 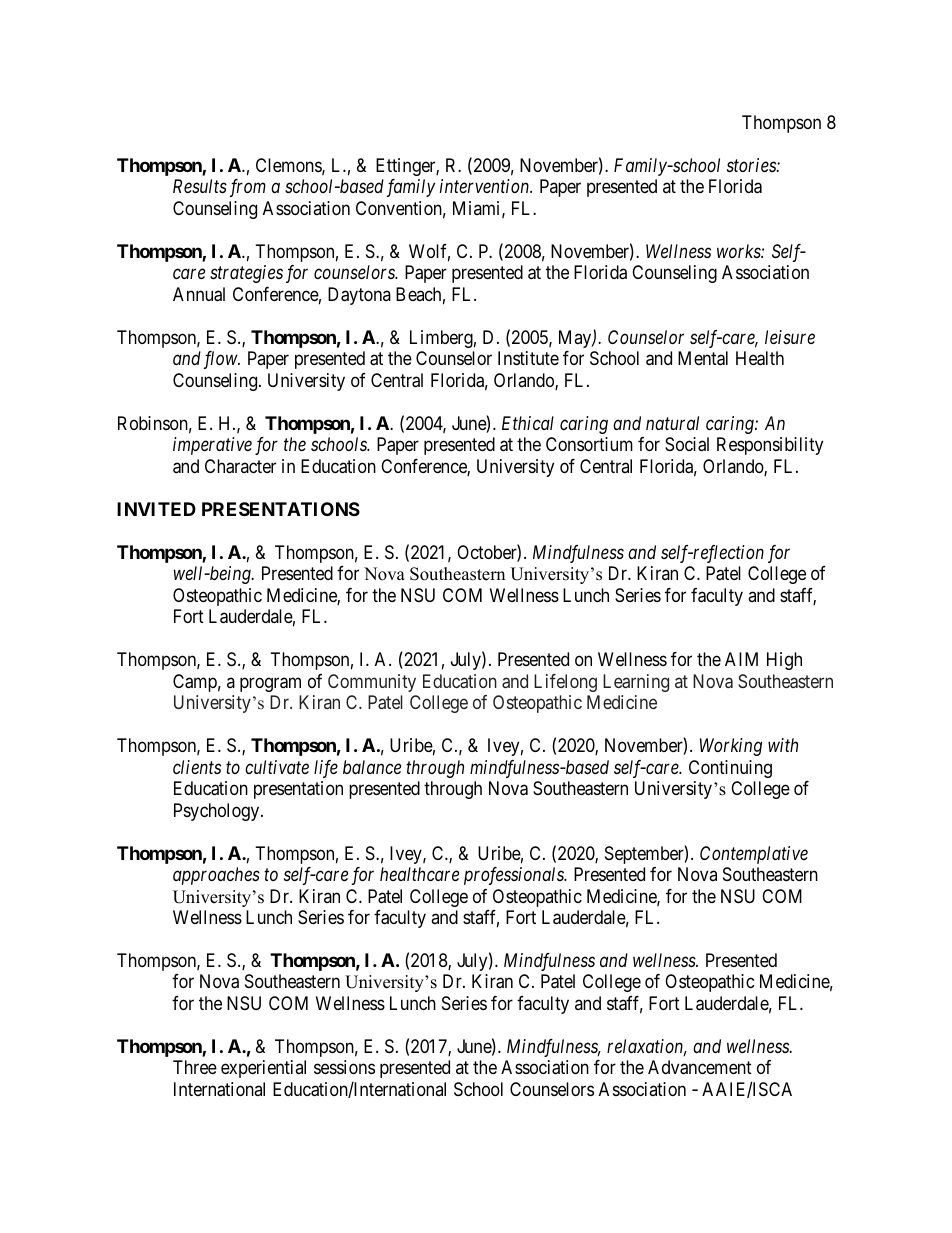 I want to click on from, so click(x=248, y=188).
